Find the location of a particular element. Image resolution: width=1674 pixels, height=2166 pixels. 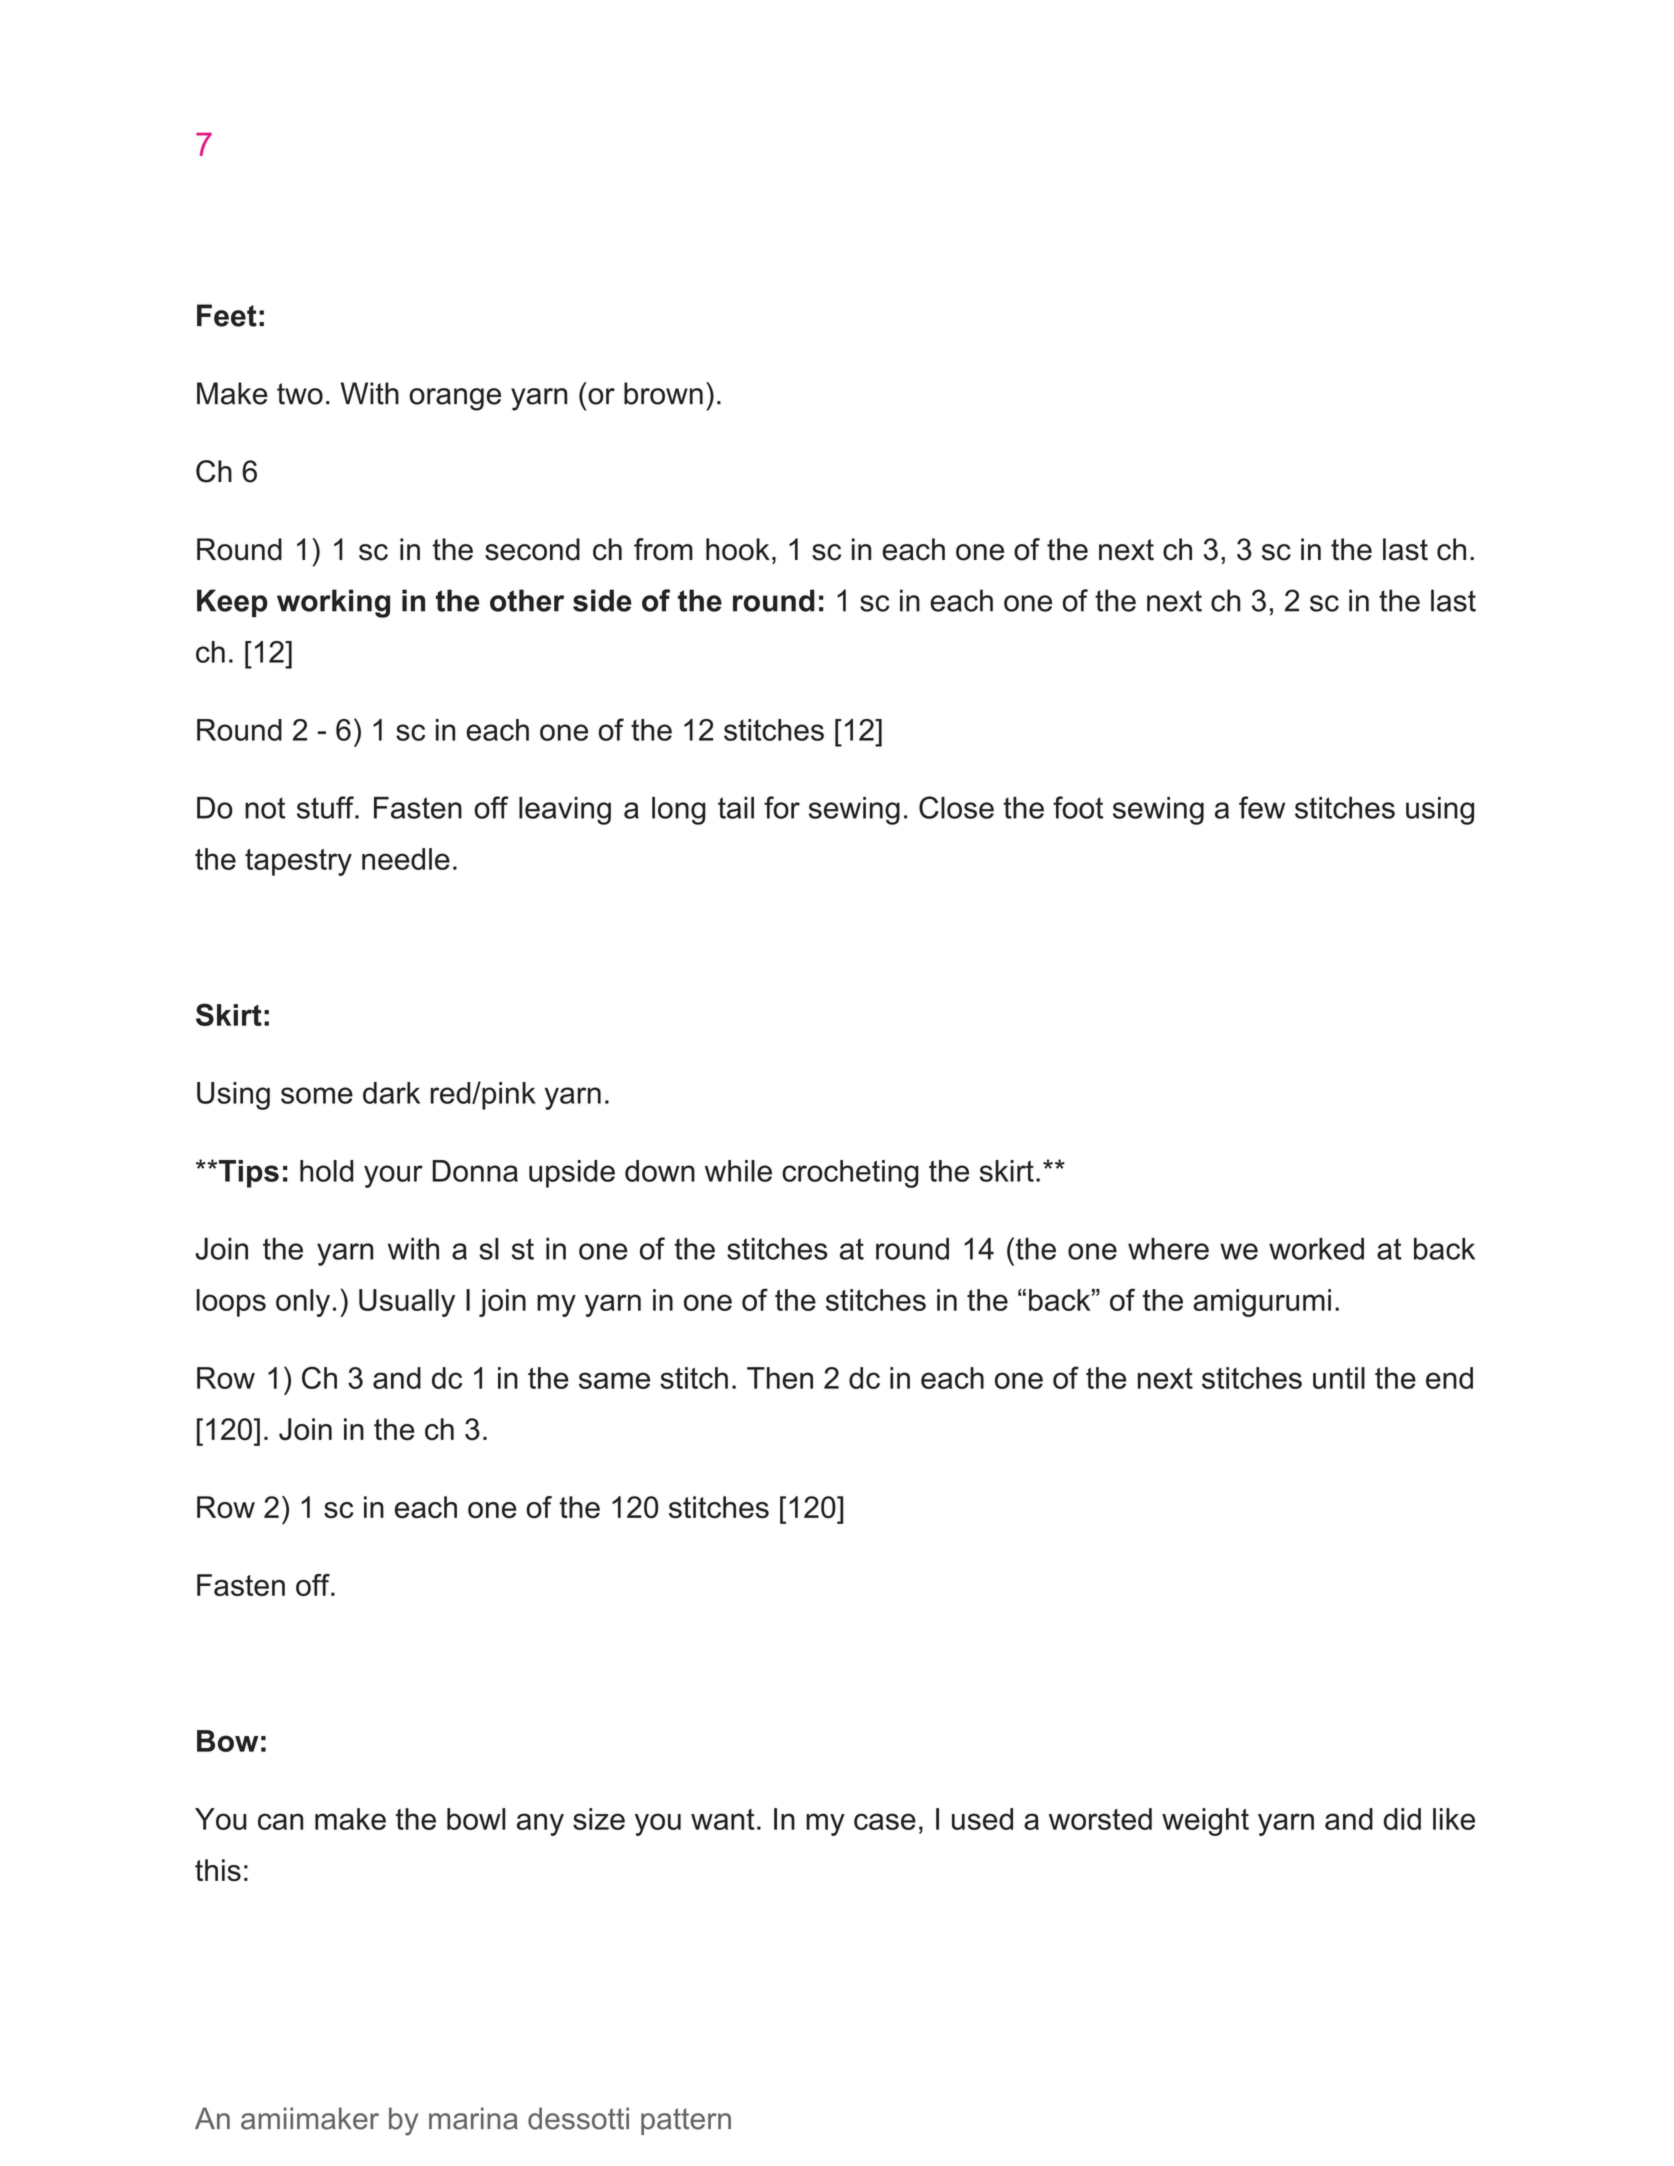

your is located at coordinates (393, 1176).
